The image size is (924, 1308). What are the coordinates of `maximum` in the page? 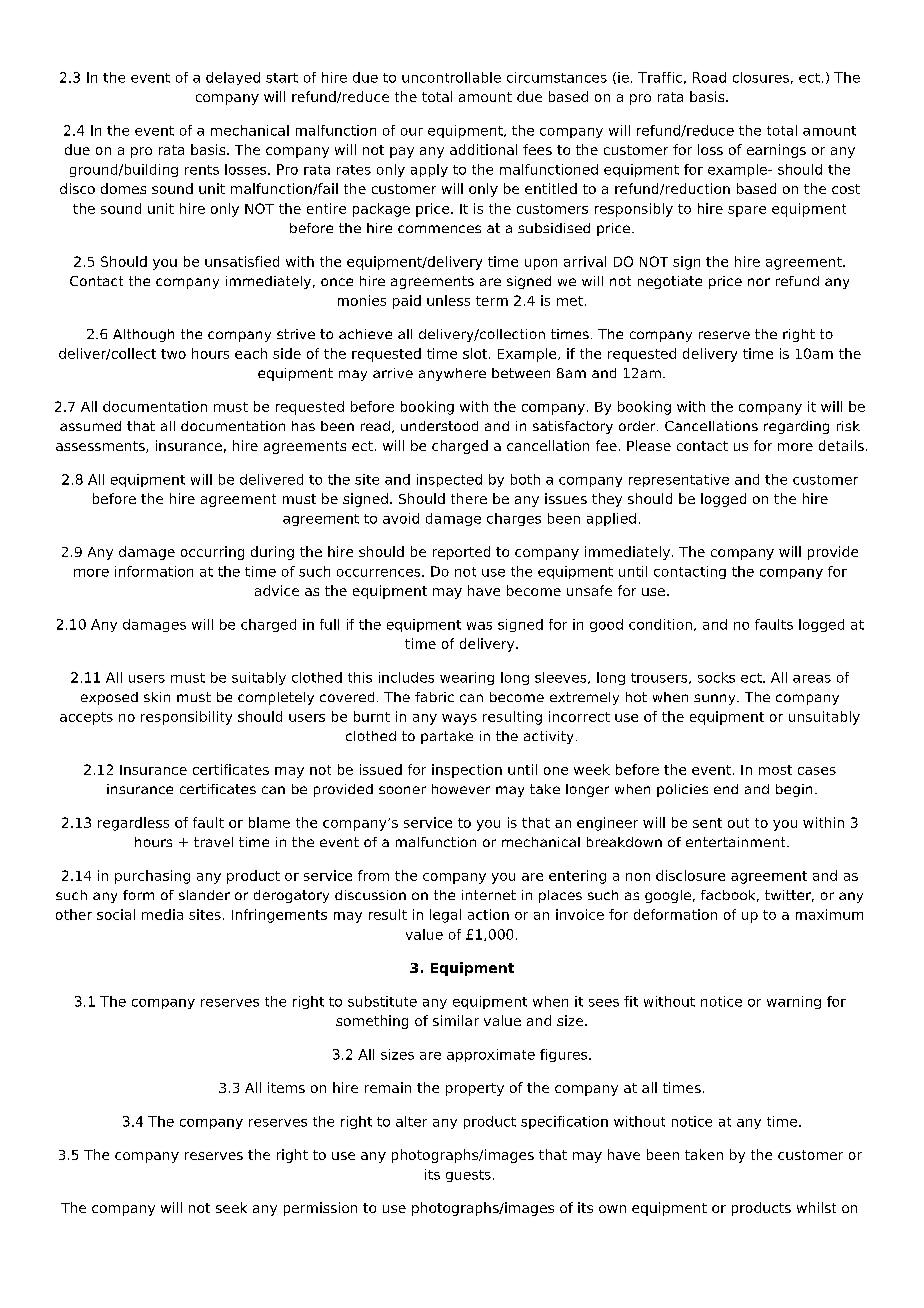 It's located at (829, 914).
